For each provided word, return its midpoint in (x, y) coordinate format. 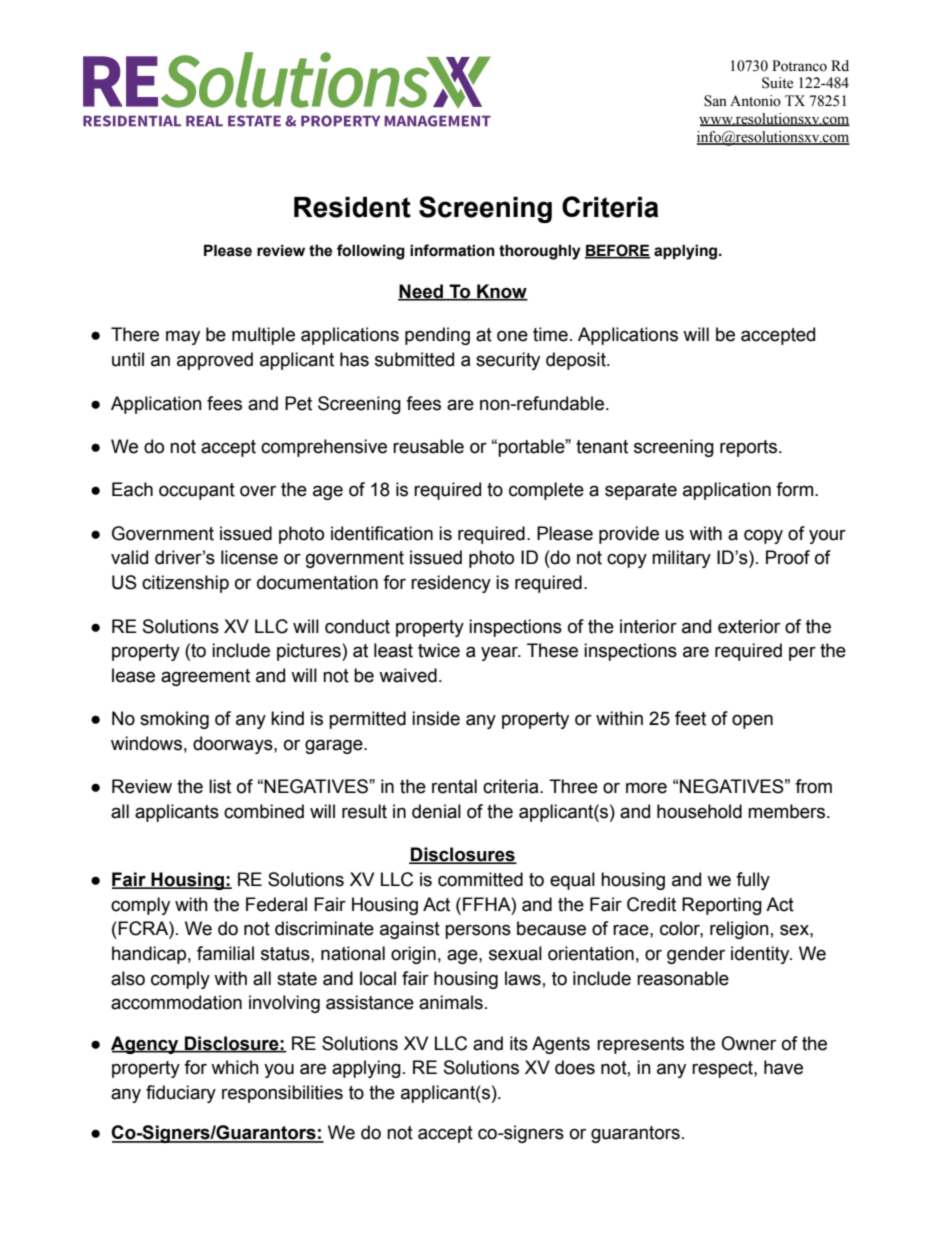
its (519, 1043)
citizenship (185, 584)
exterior (749, 626)
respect (723, 1069)
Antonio (755, 101)
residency (451, 584)
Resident (352, 207)
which (235, 1067)
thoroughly (540, 252)
